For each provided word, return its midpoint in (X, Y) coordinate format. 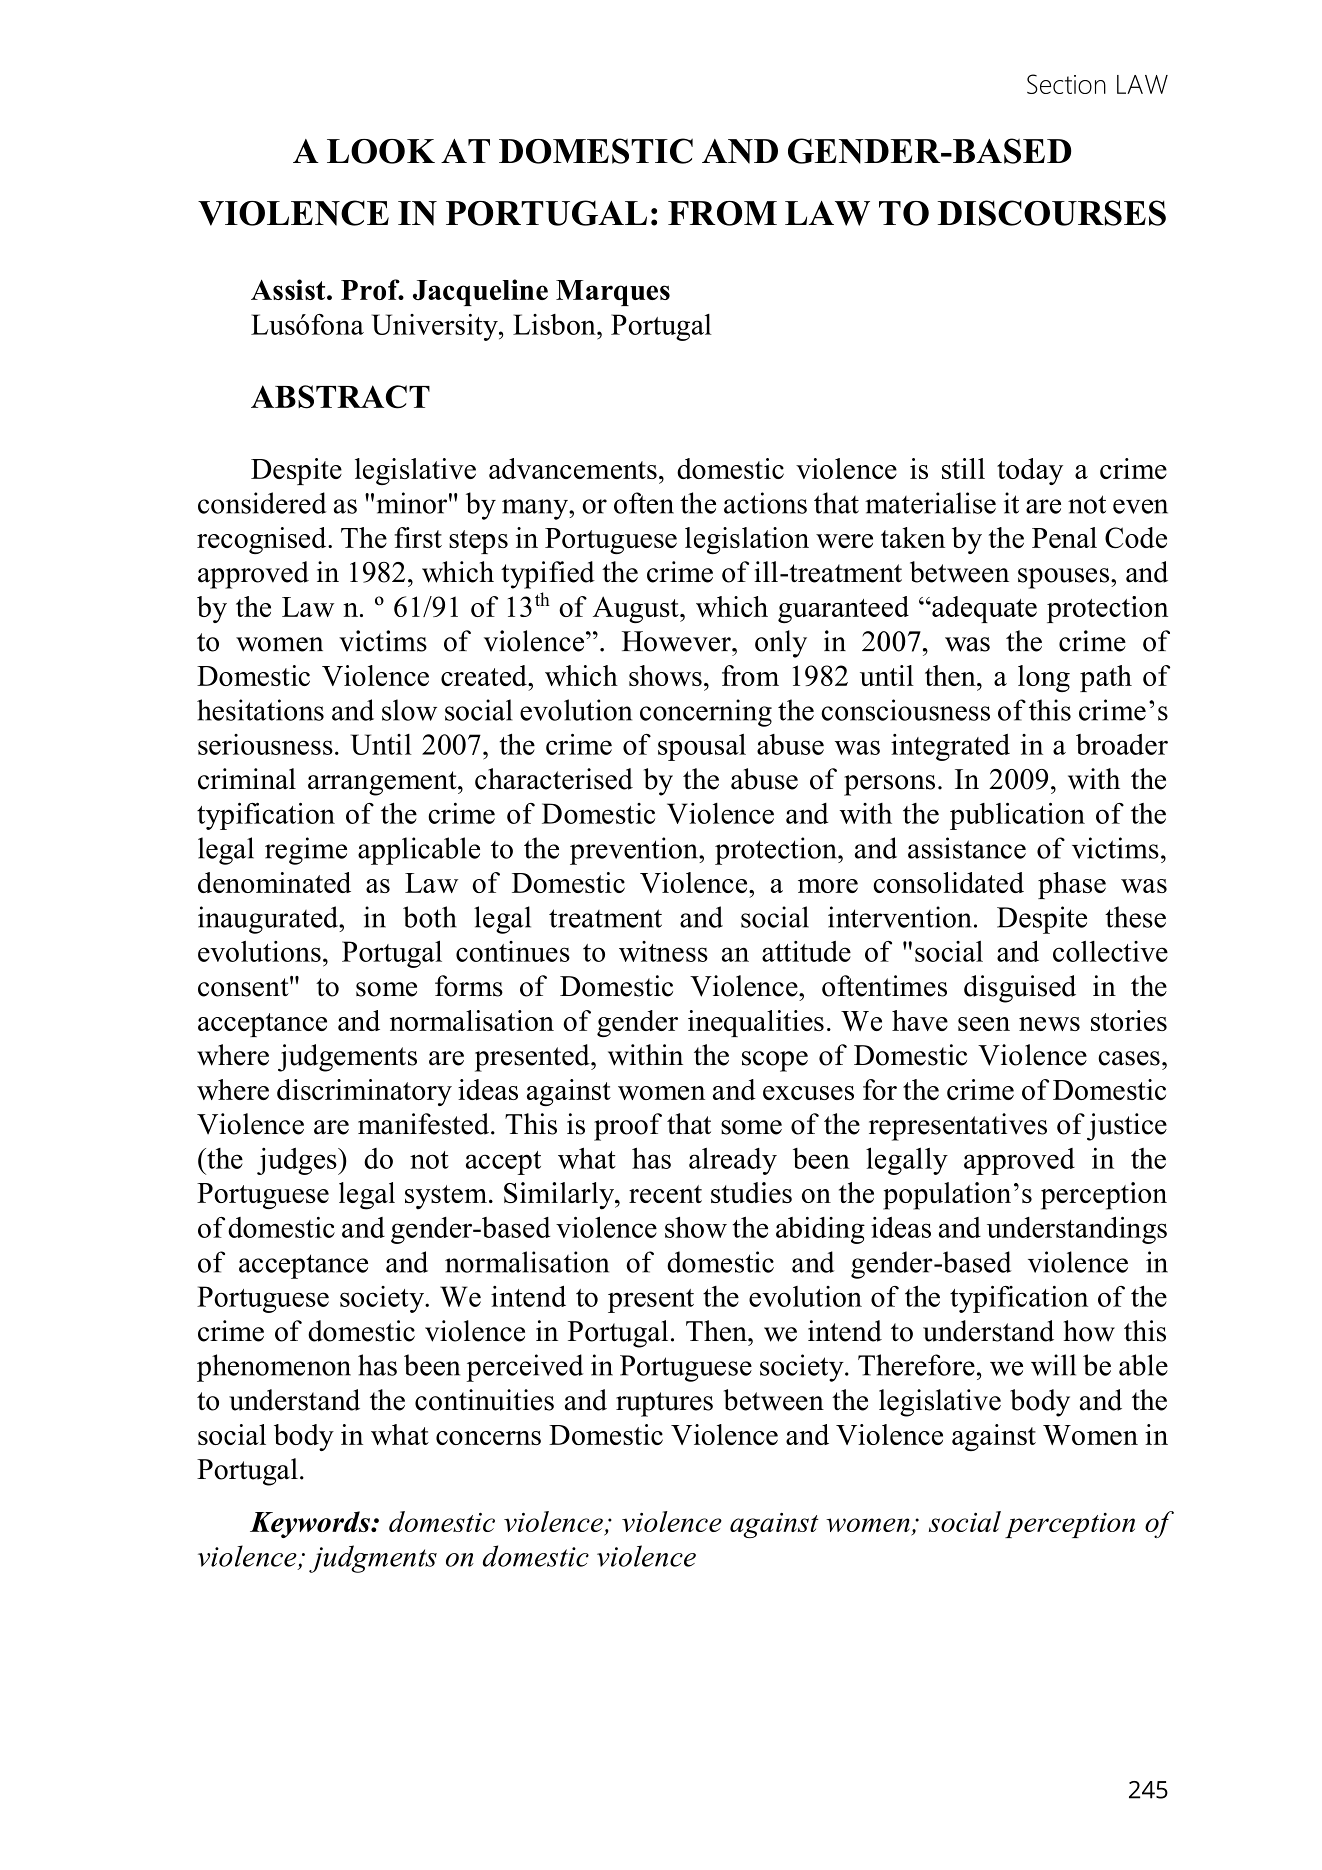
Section (1066, 84)
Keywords (311, 1524)
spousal (702, 747)
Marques (613, 293)
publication (1017, 816)
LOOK (381, 151)
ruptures (664, 1404)
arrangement (383, 783)
